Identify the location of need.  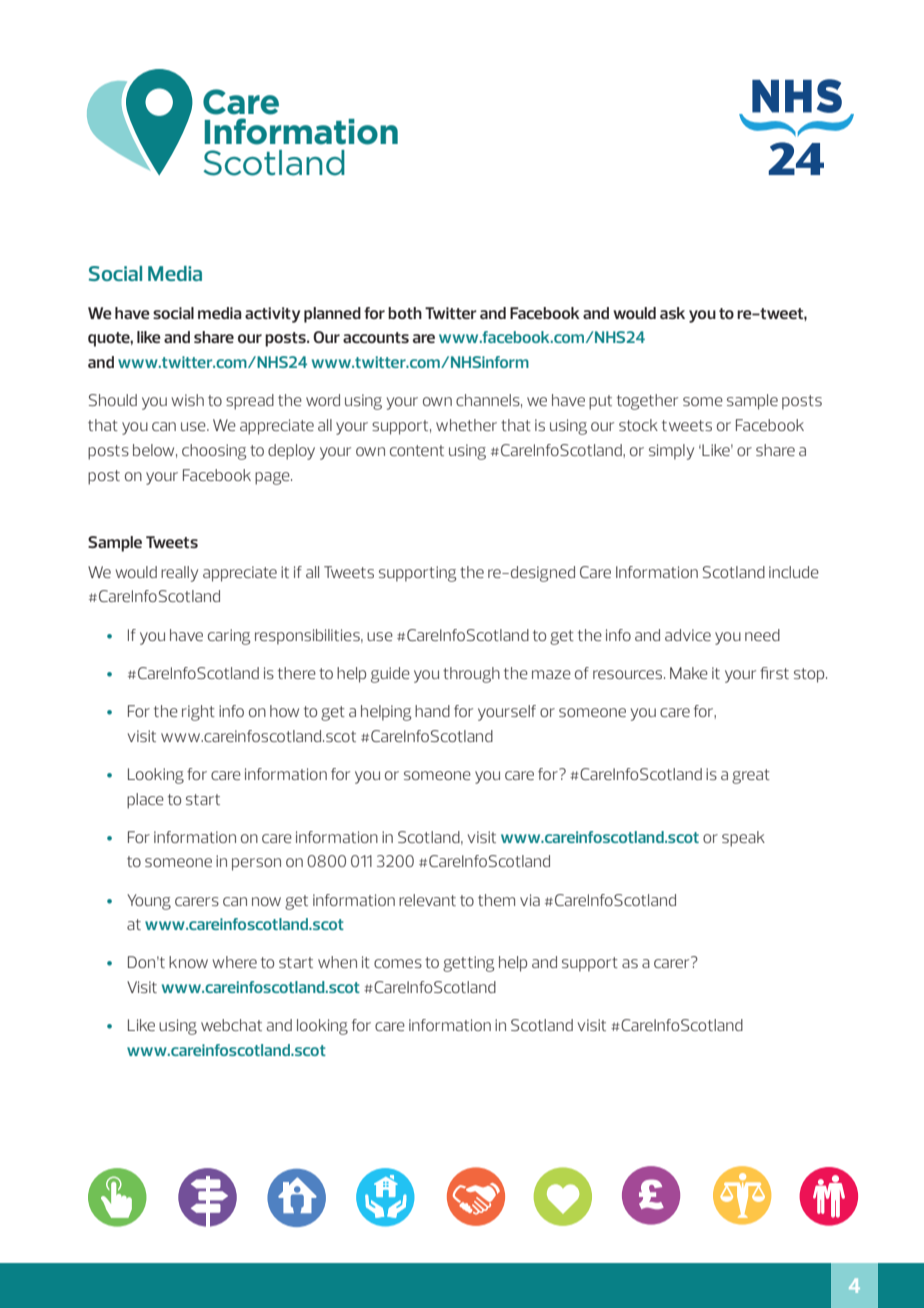
(762, 635).
